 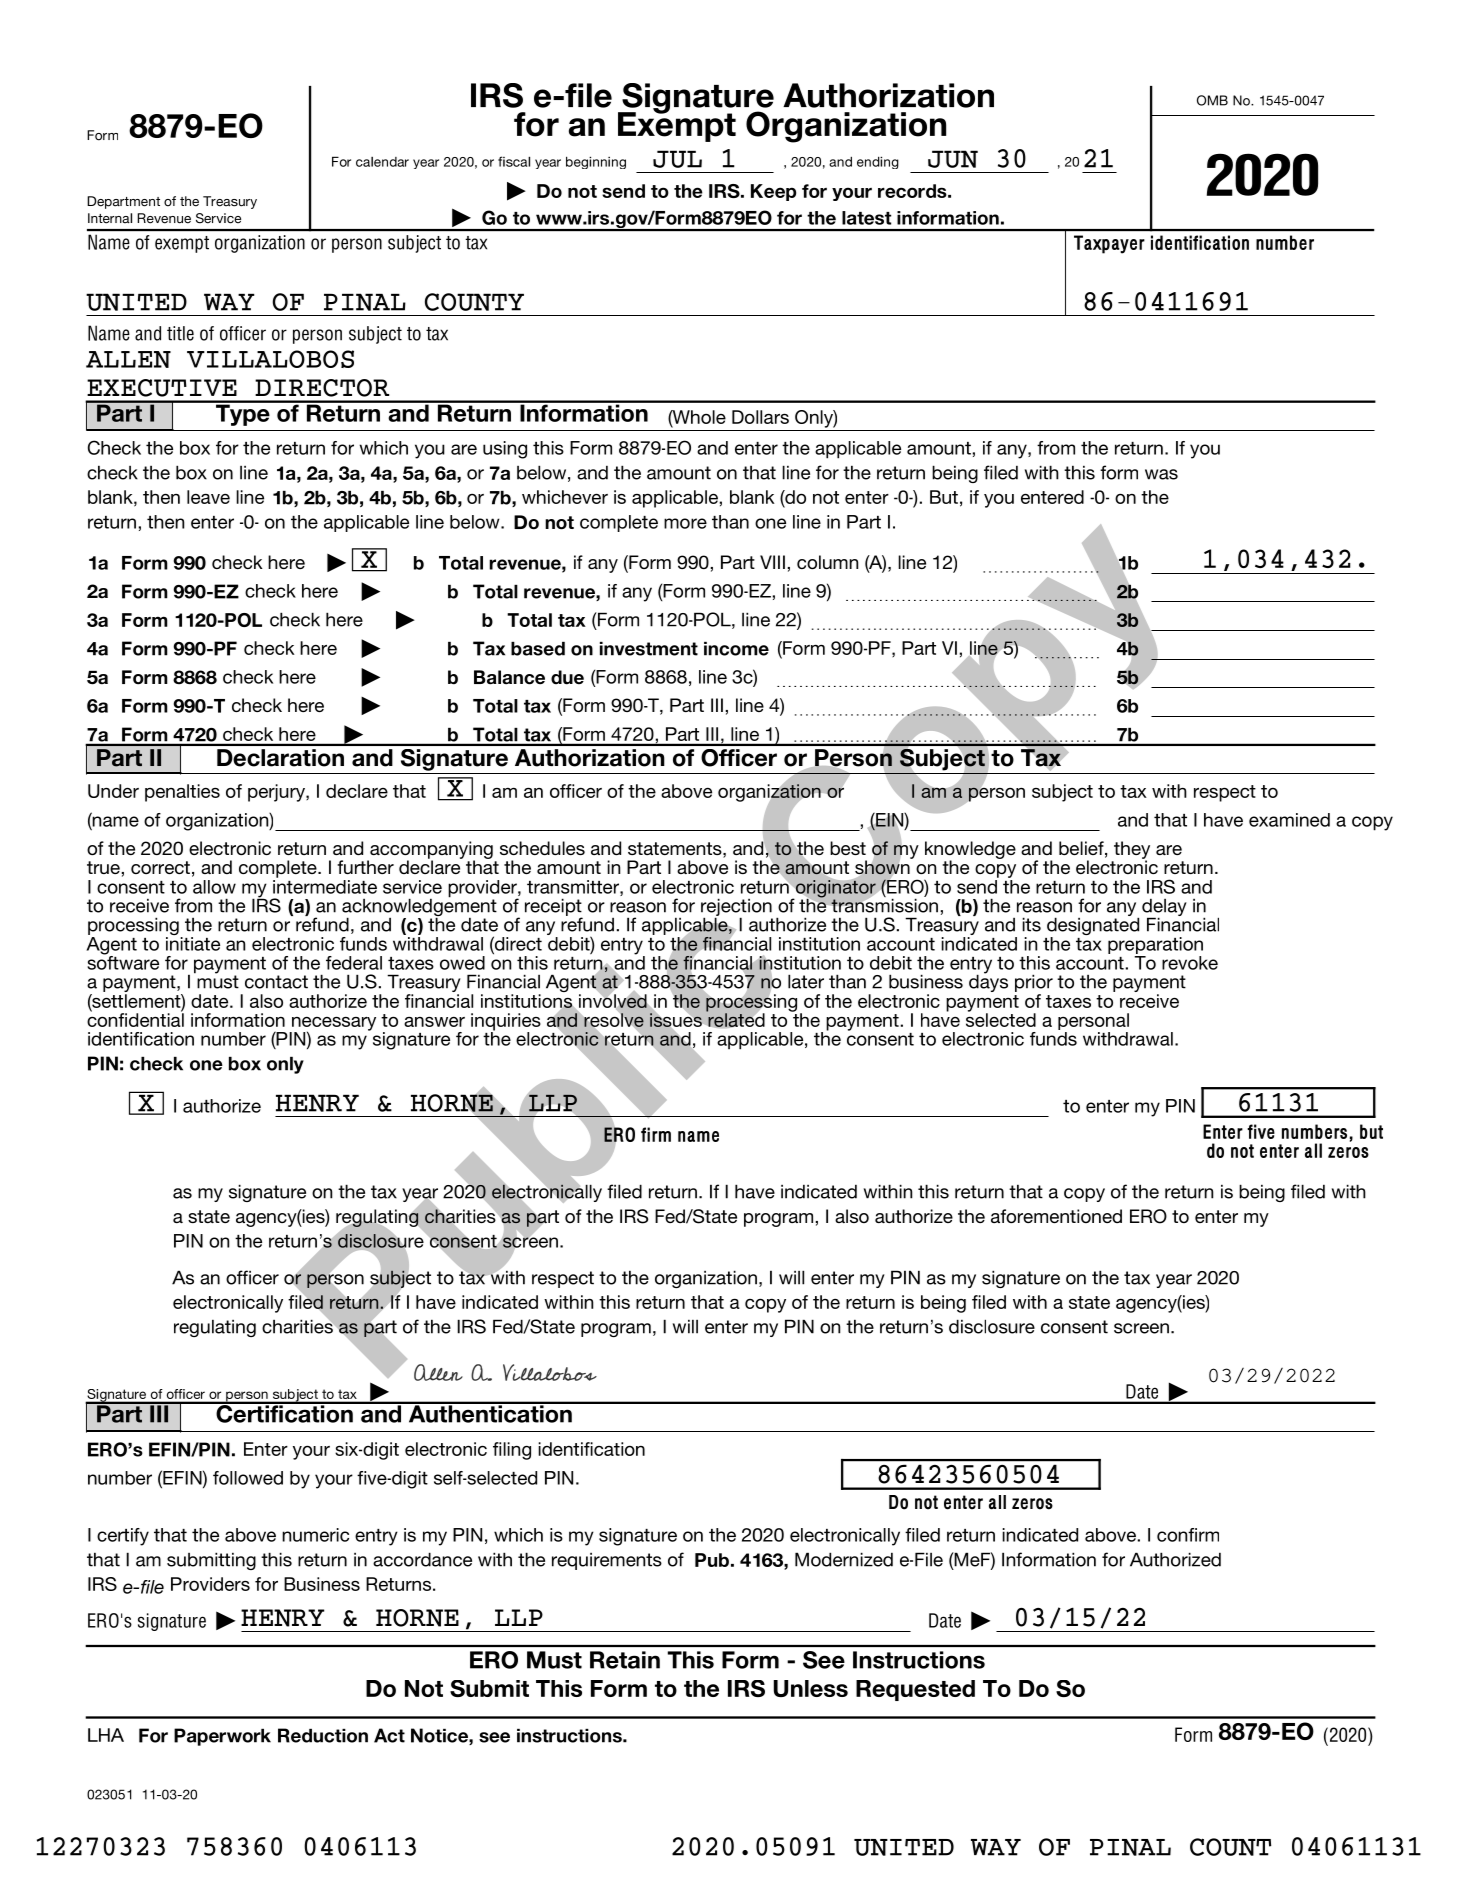 What do you see at coordinates (1164, 908) in the image?
I see `delay` at bounding box center [1164, 908].
